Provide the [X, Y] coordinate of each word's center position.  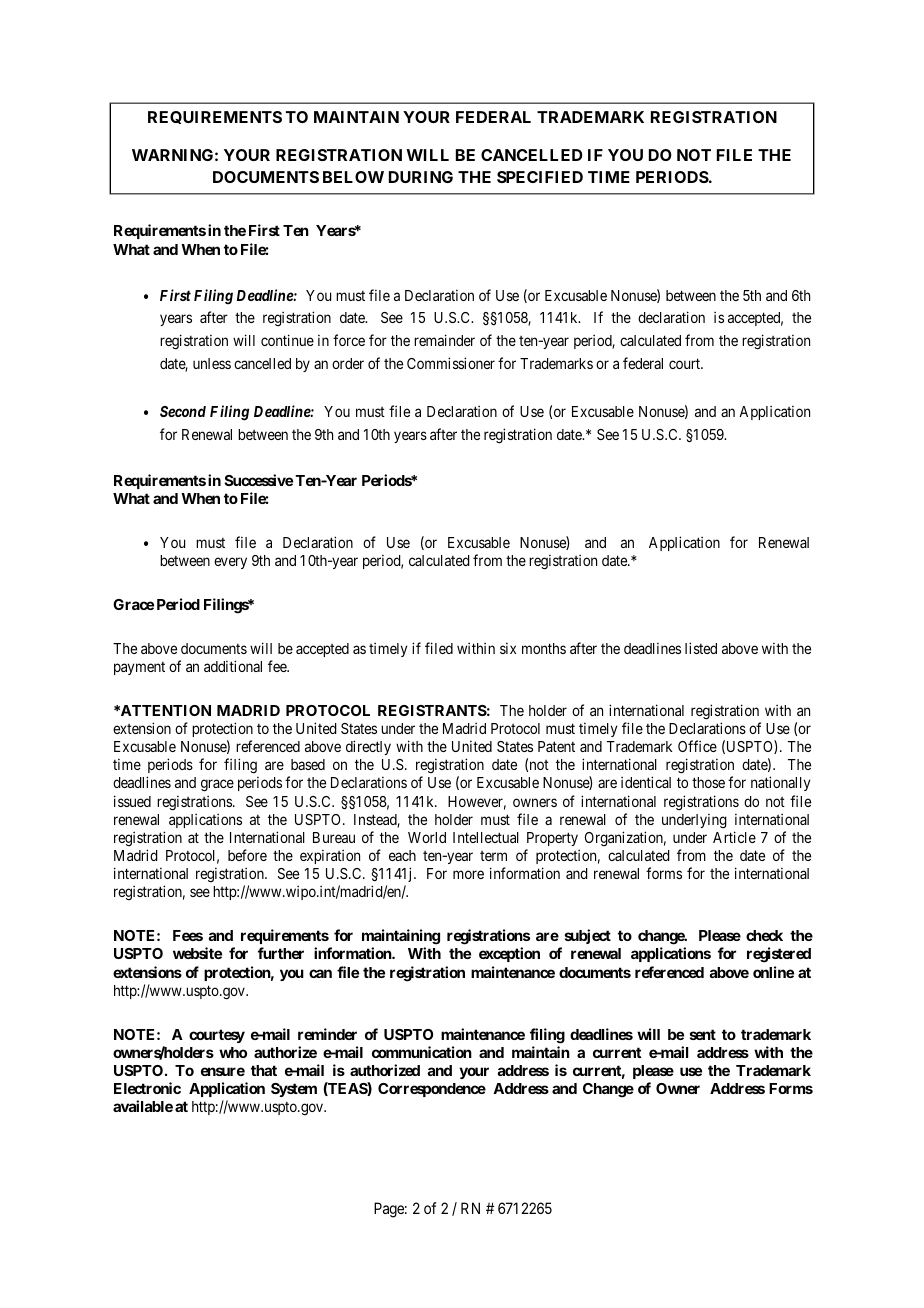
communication [422, 1052]
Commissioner [451, 363]
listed [701, 648]
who [233, 1052]
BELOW [353, 177]
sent [703, 1034]
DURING [421, 177]
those [708, 782]
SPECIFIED [540, 177]
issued [132, 801]
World [427, 837]
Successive [259, 480]
